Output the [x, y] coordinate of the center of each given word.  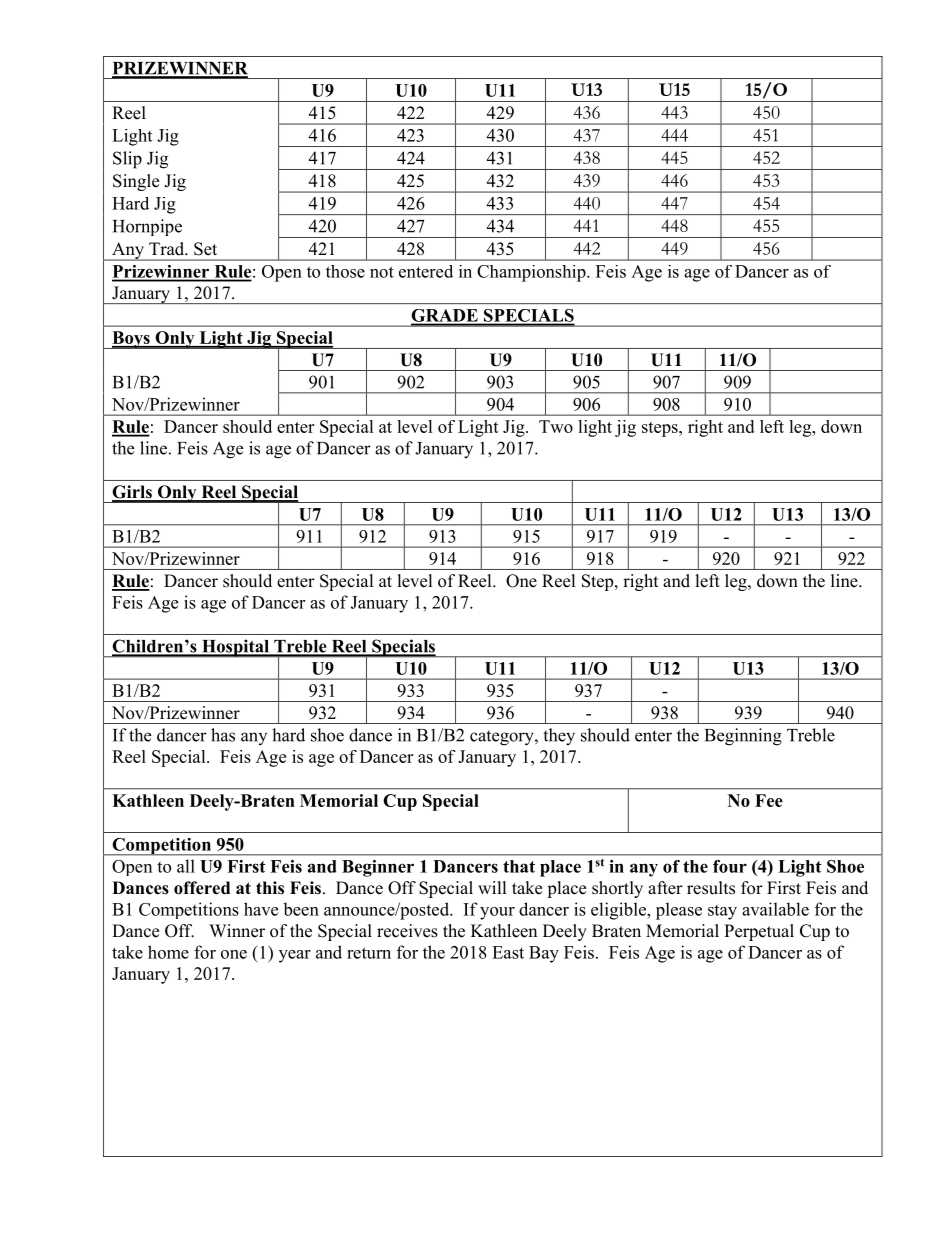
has [223, 735]
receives [407, 931]
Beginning [743, 737]
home [168, 952]
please [679, 911]
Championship [532, 273]
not [382, 272]
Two [556, 426]
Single [136, 182]
